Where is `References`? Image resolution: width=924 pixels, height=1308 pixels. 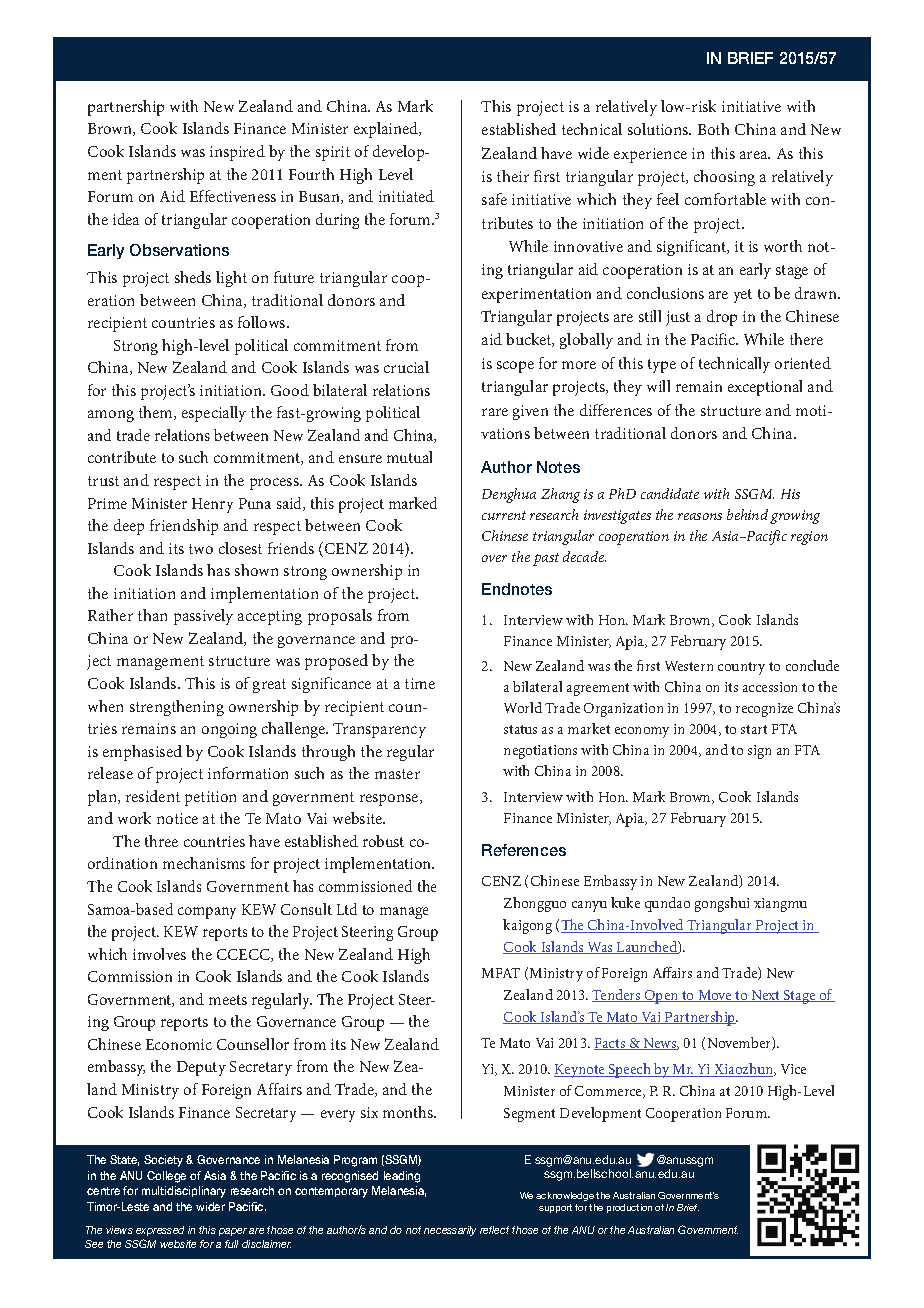 References is located at coordinates (524, 850).
